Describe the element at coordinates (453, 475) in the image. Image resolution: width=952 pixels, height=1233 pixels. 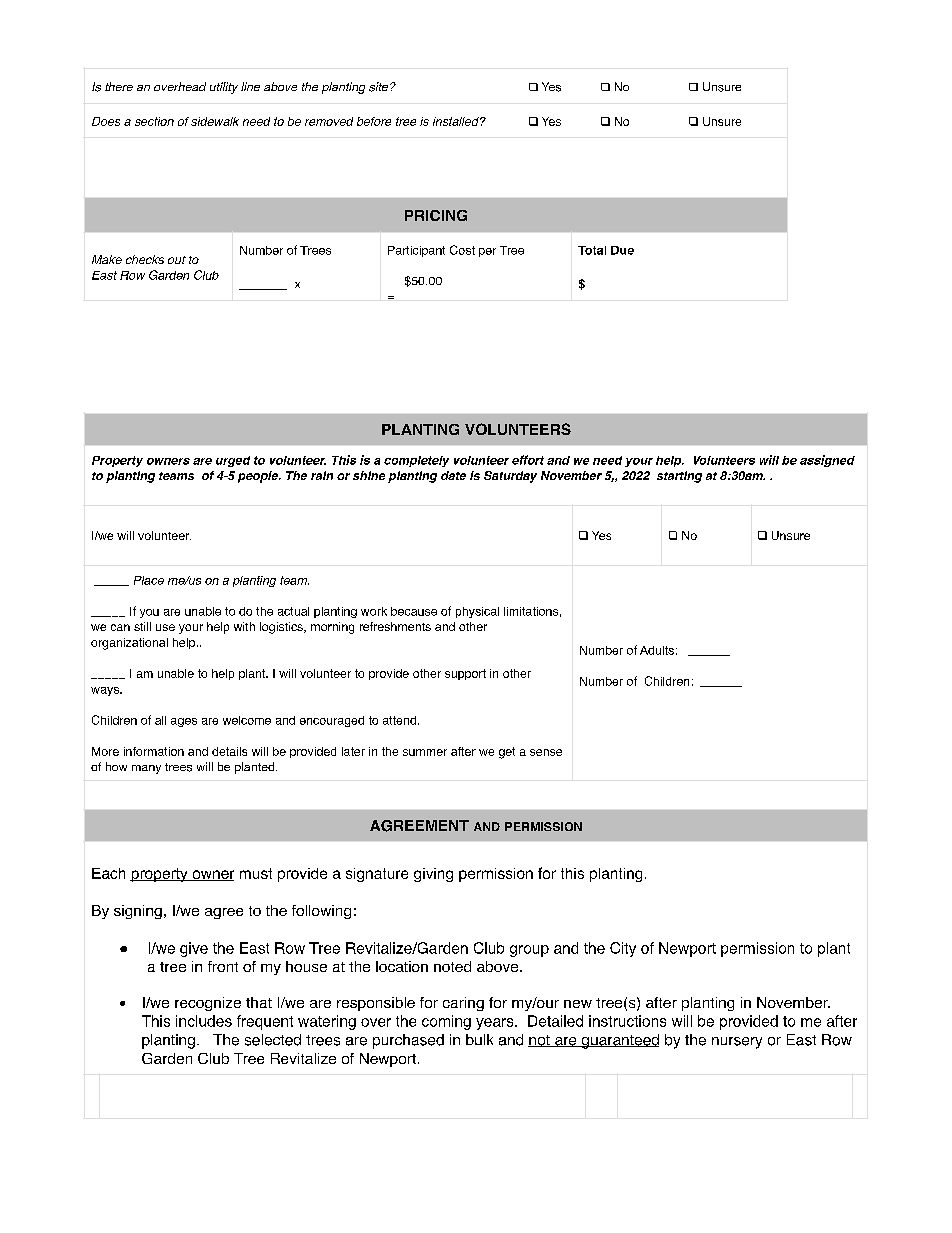
I see `date` at that location.
